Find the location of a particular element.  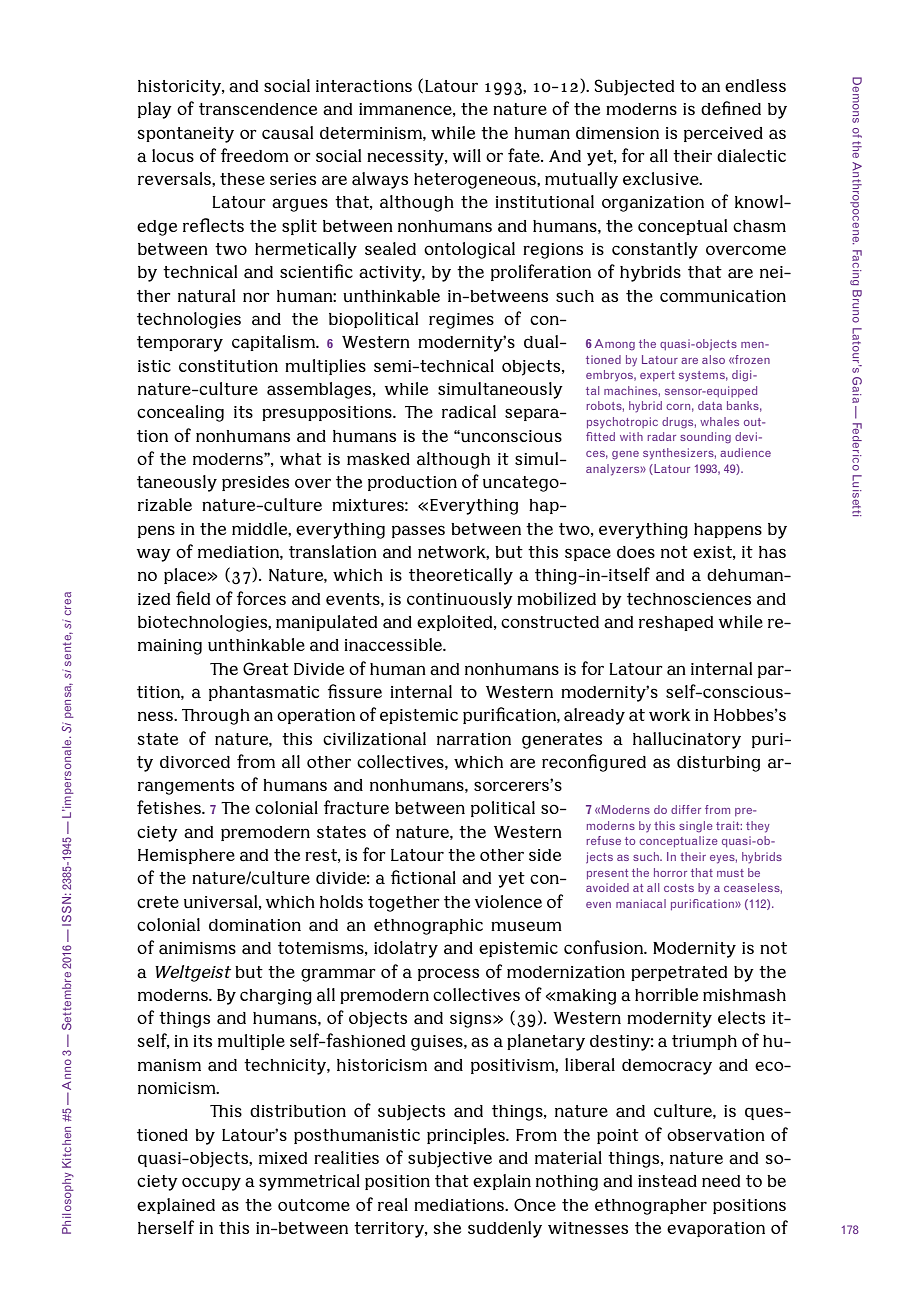

reshaped is located at coordinates (676, 623).
